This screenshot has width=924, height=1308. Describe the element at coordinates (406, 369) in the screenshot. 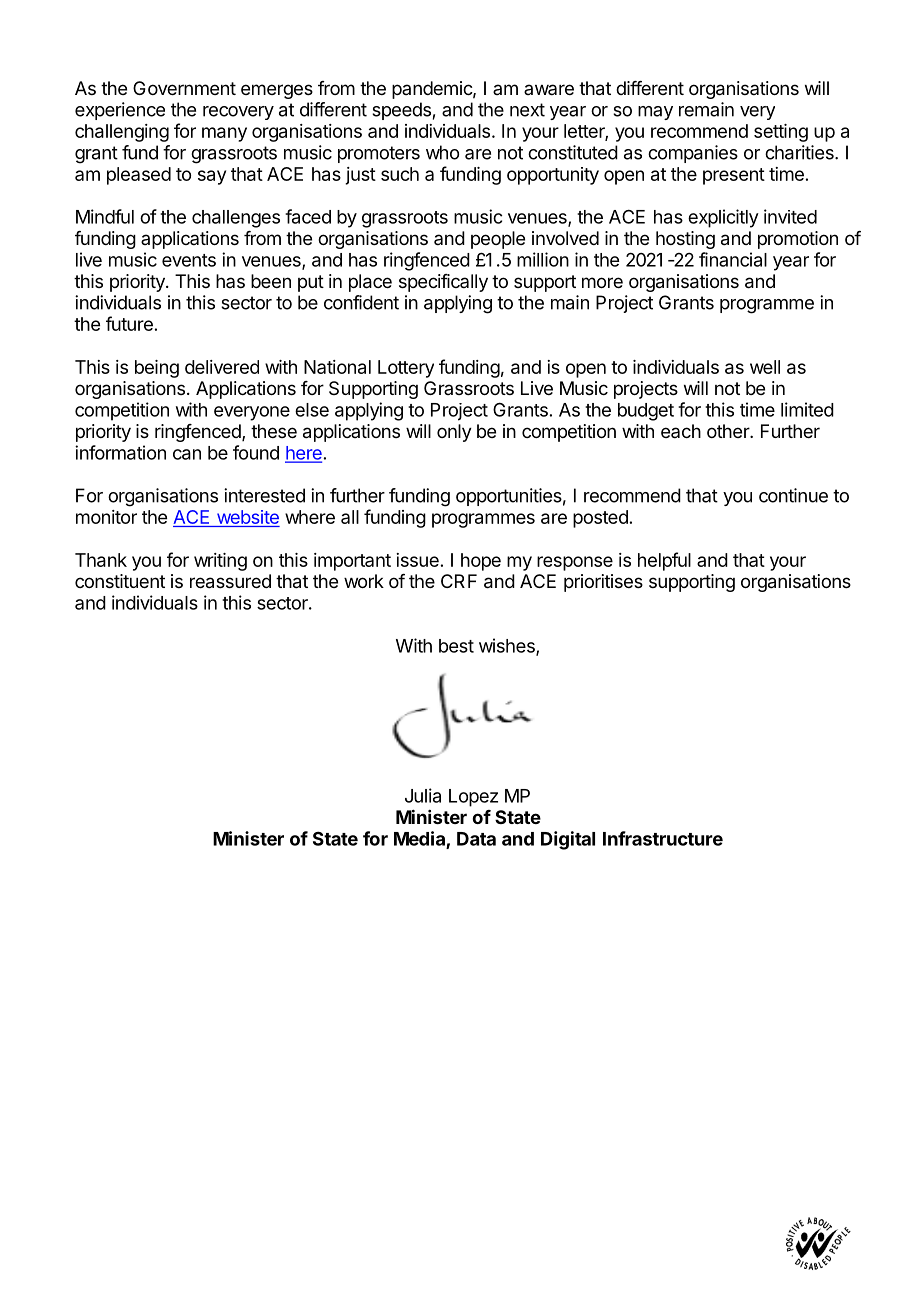

I see `Lottery` at that location.
